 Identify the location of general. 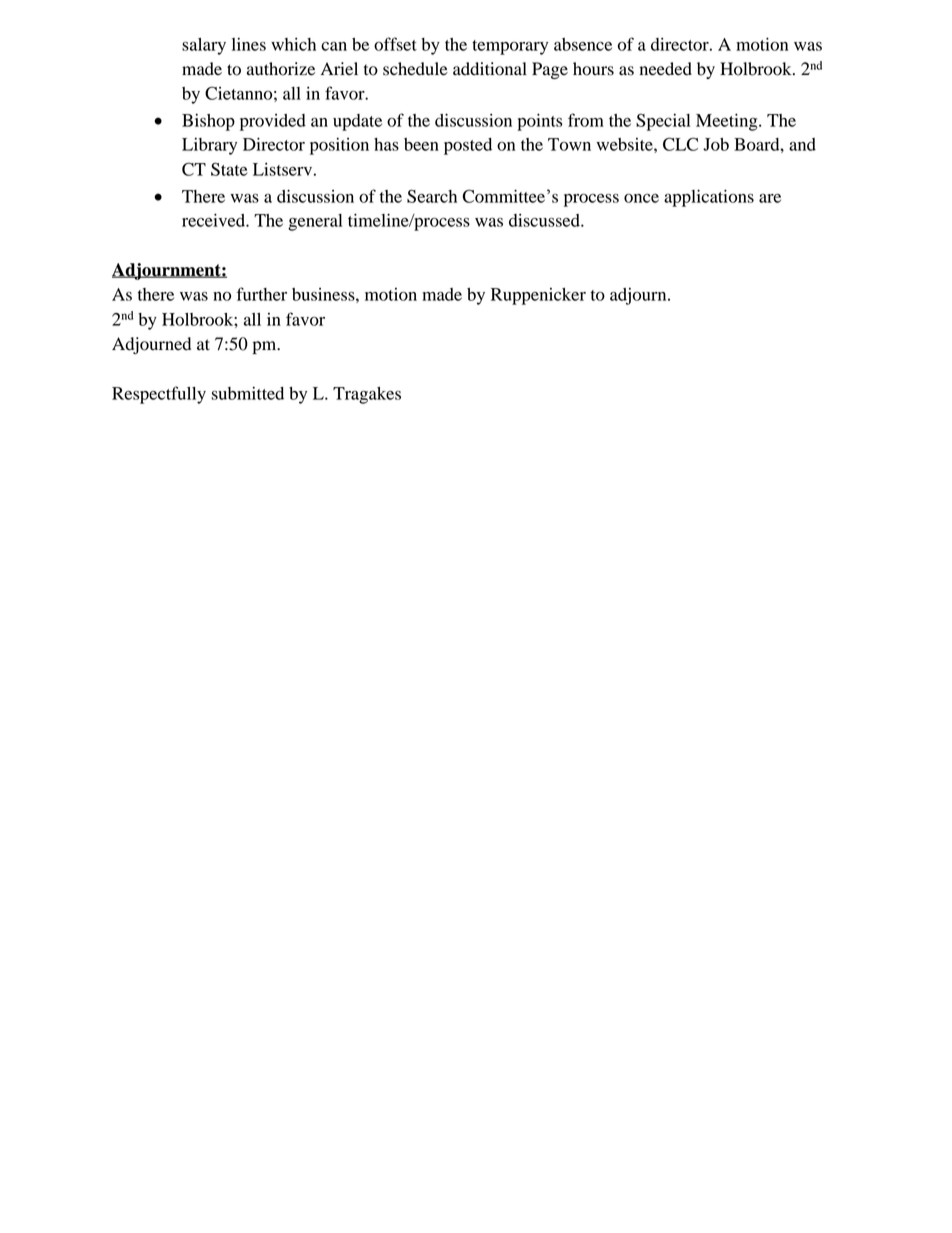
(315, 222).
